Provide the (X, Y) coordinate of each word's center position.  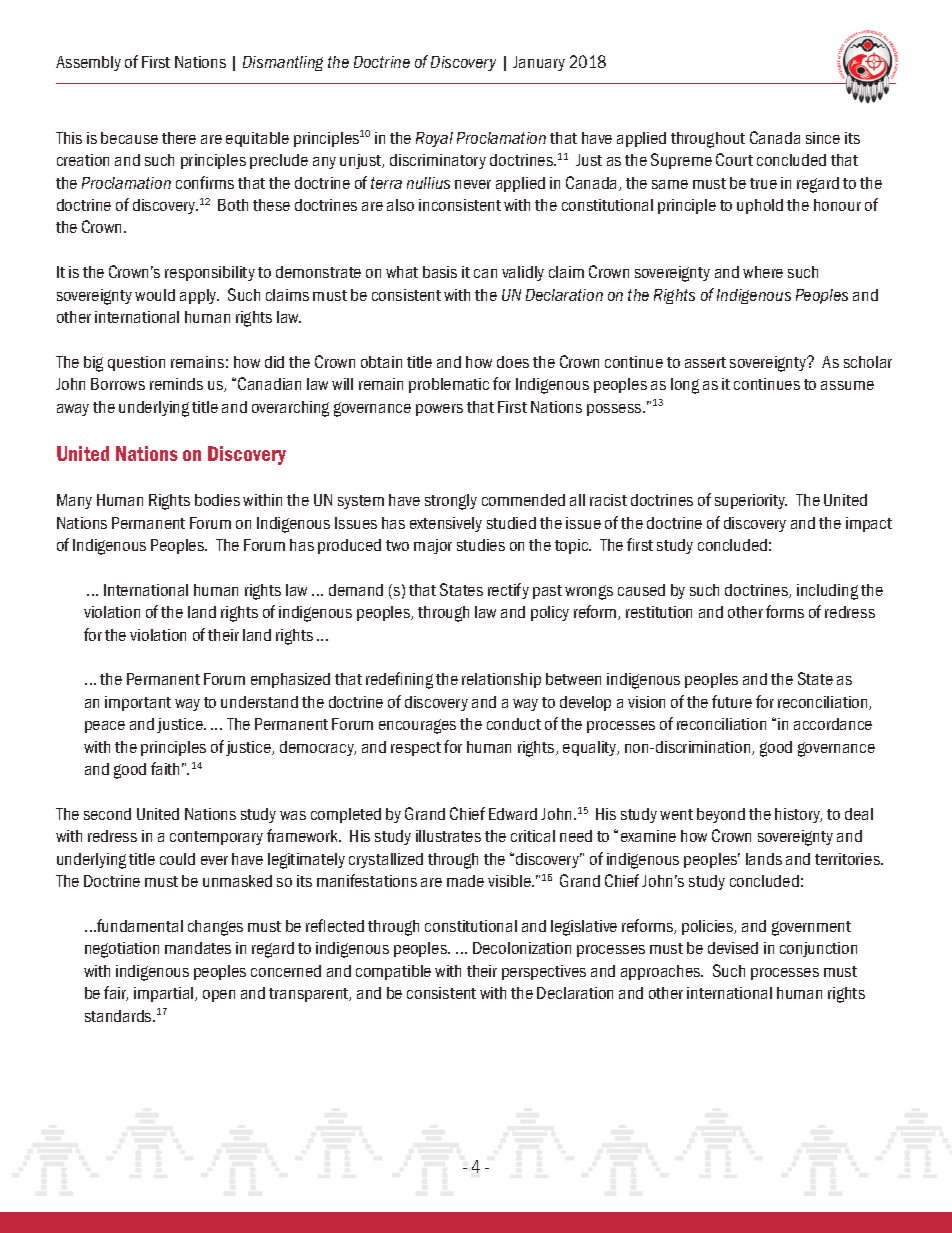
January (539, 63)
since (823, 138)
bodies (217, 500)
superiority (751, 501)
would (155, 295)
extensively (446, 524)
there (179, 138)
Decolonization (522, 948)
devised (733, 948)
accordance (833, 724)
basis (440, 272)
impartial (165, 994)
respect (416, 749)
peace (105, 727)
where (763, 272)
